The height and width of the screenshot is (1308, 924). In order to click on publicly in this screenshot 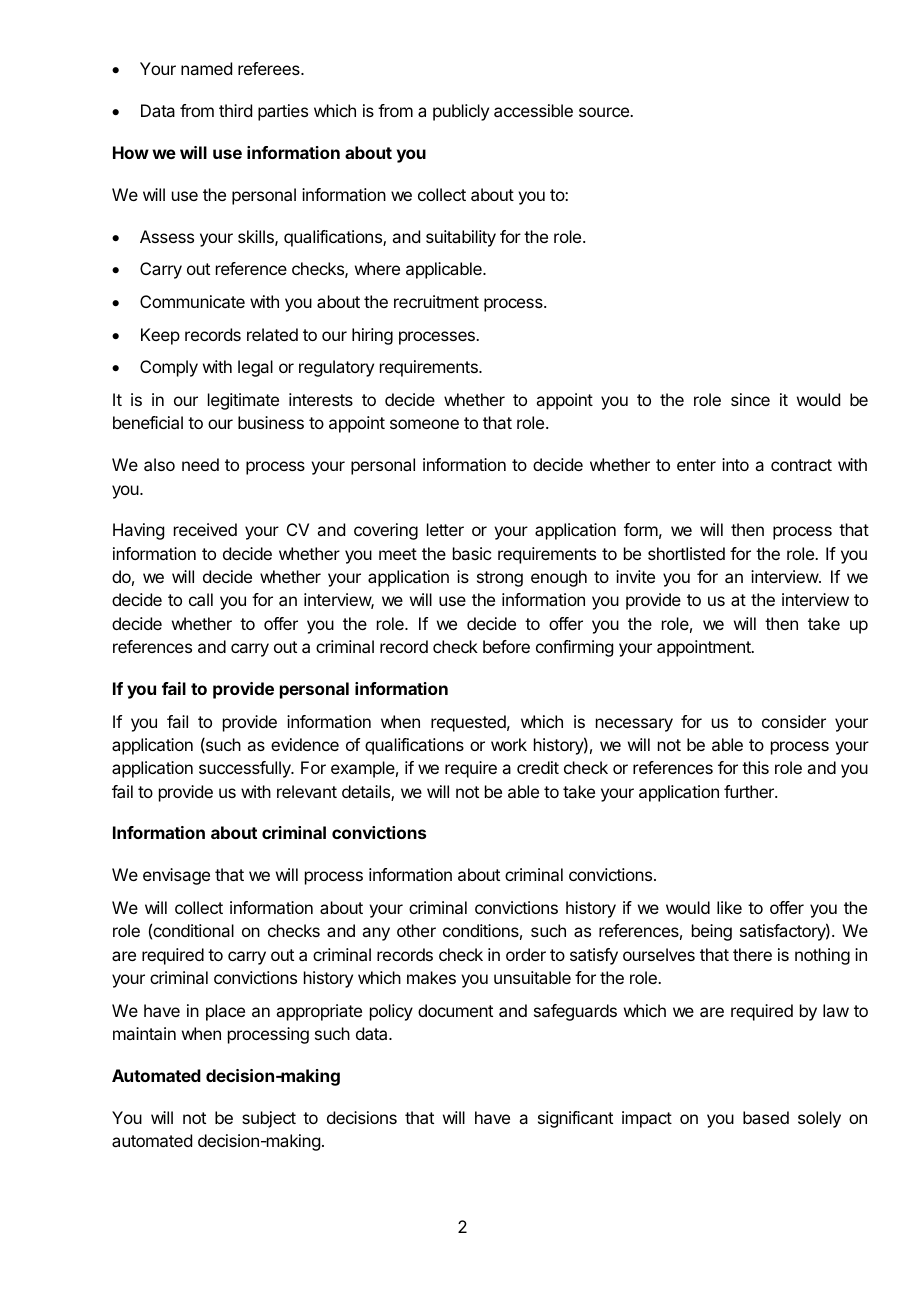, I will do `click(461, 112)`.
